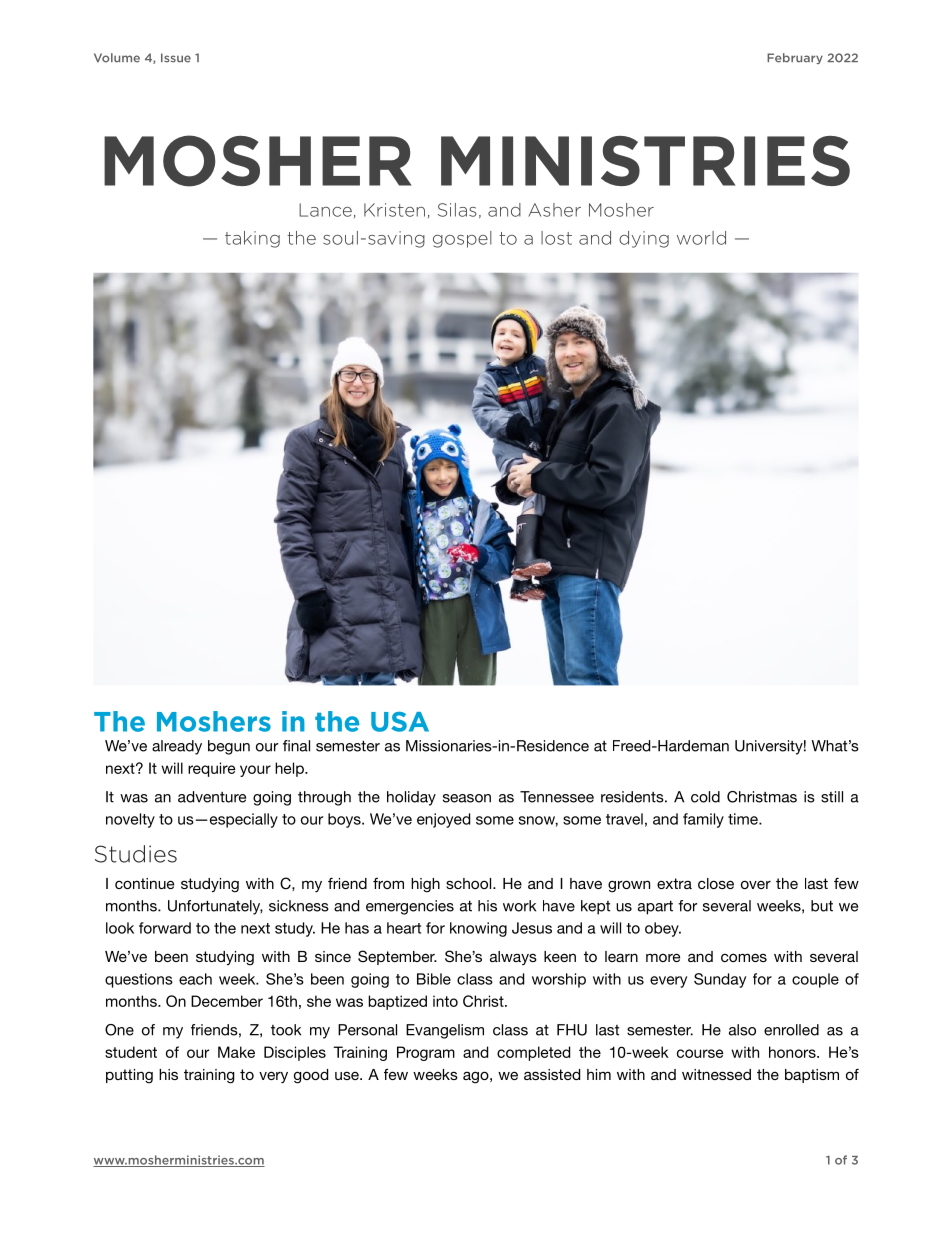  What do you see at coordinates (445, 1031) in the screenshot?
I see `Evangelism` at bounding box center [445, 1031].
